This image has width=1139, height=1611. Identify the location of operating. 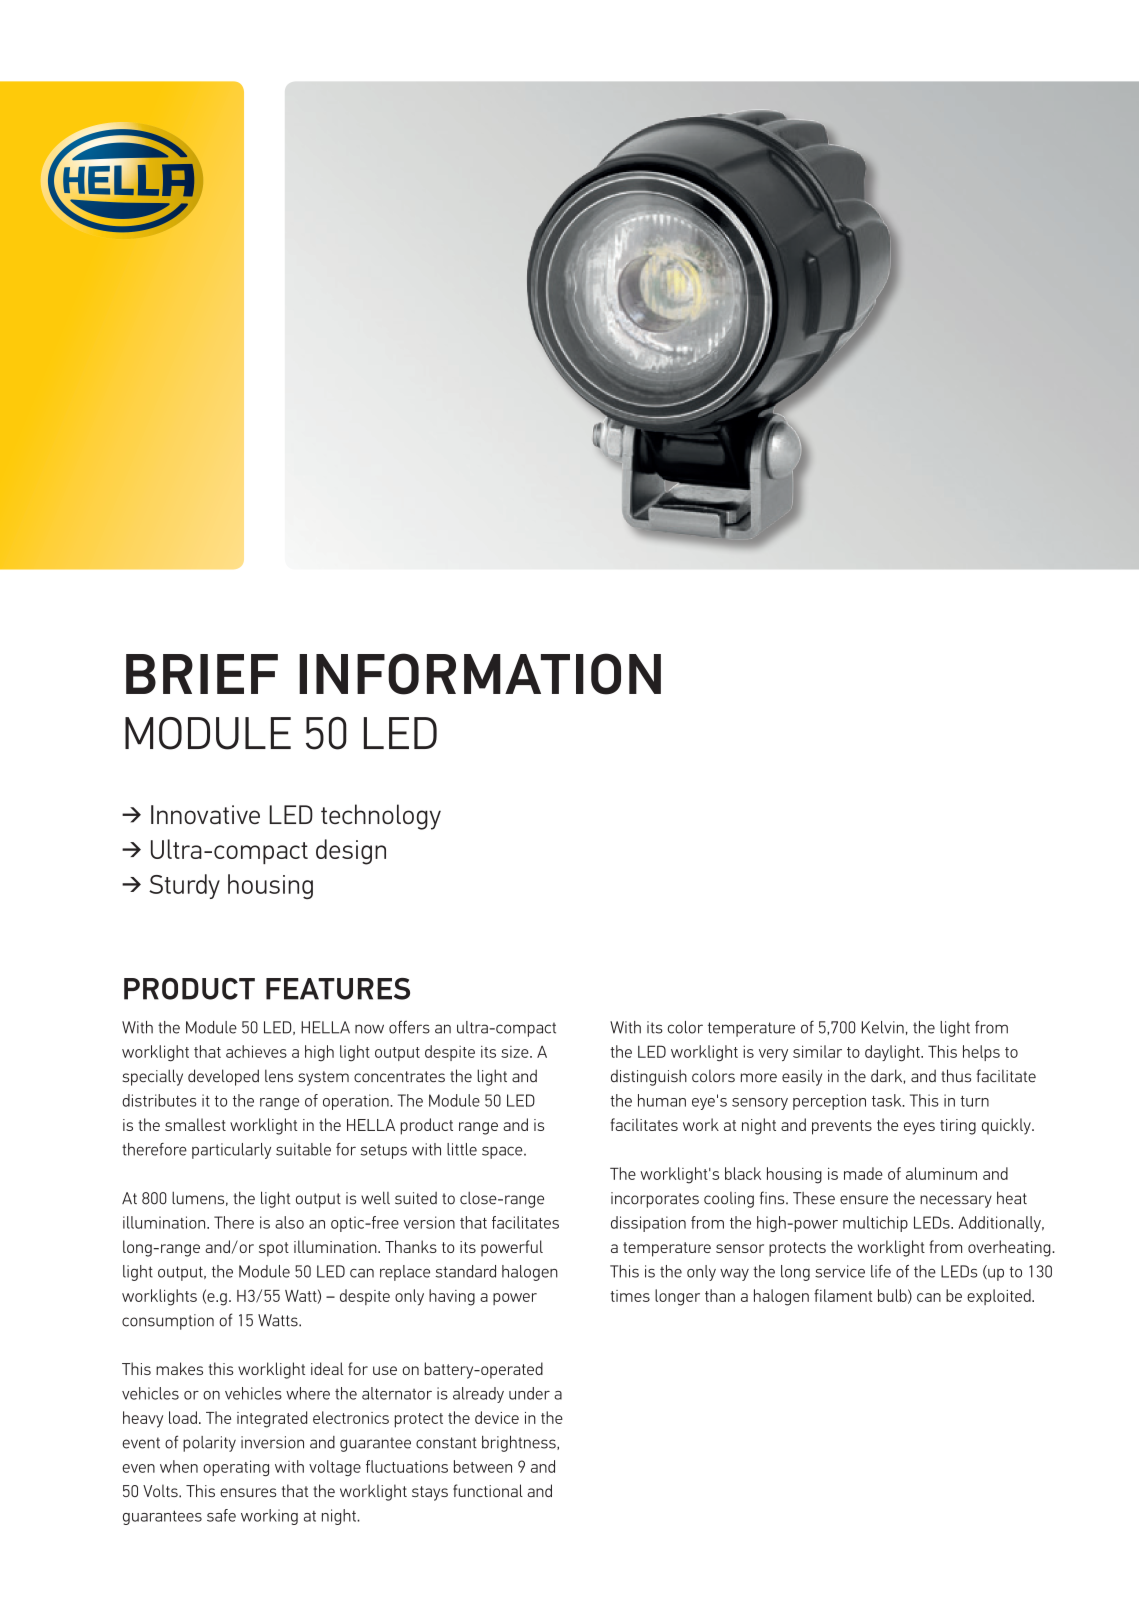
(236, 1468).
